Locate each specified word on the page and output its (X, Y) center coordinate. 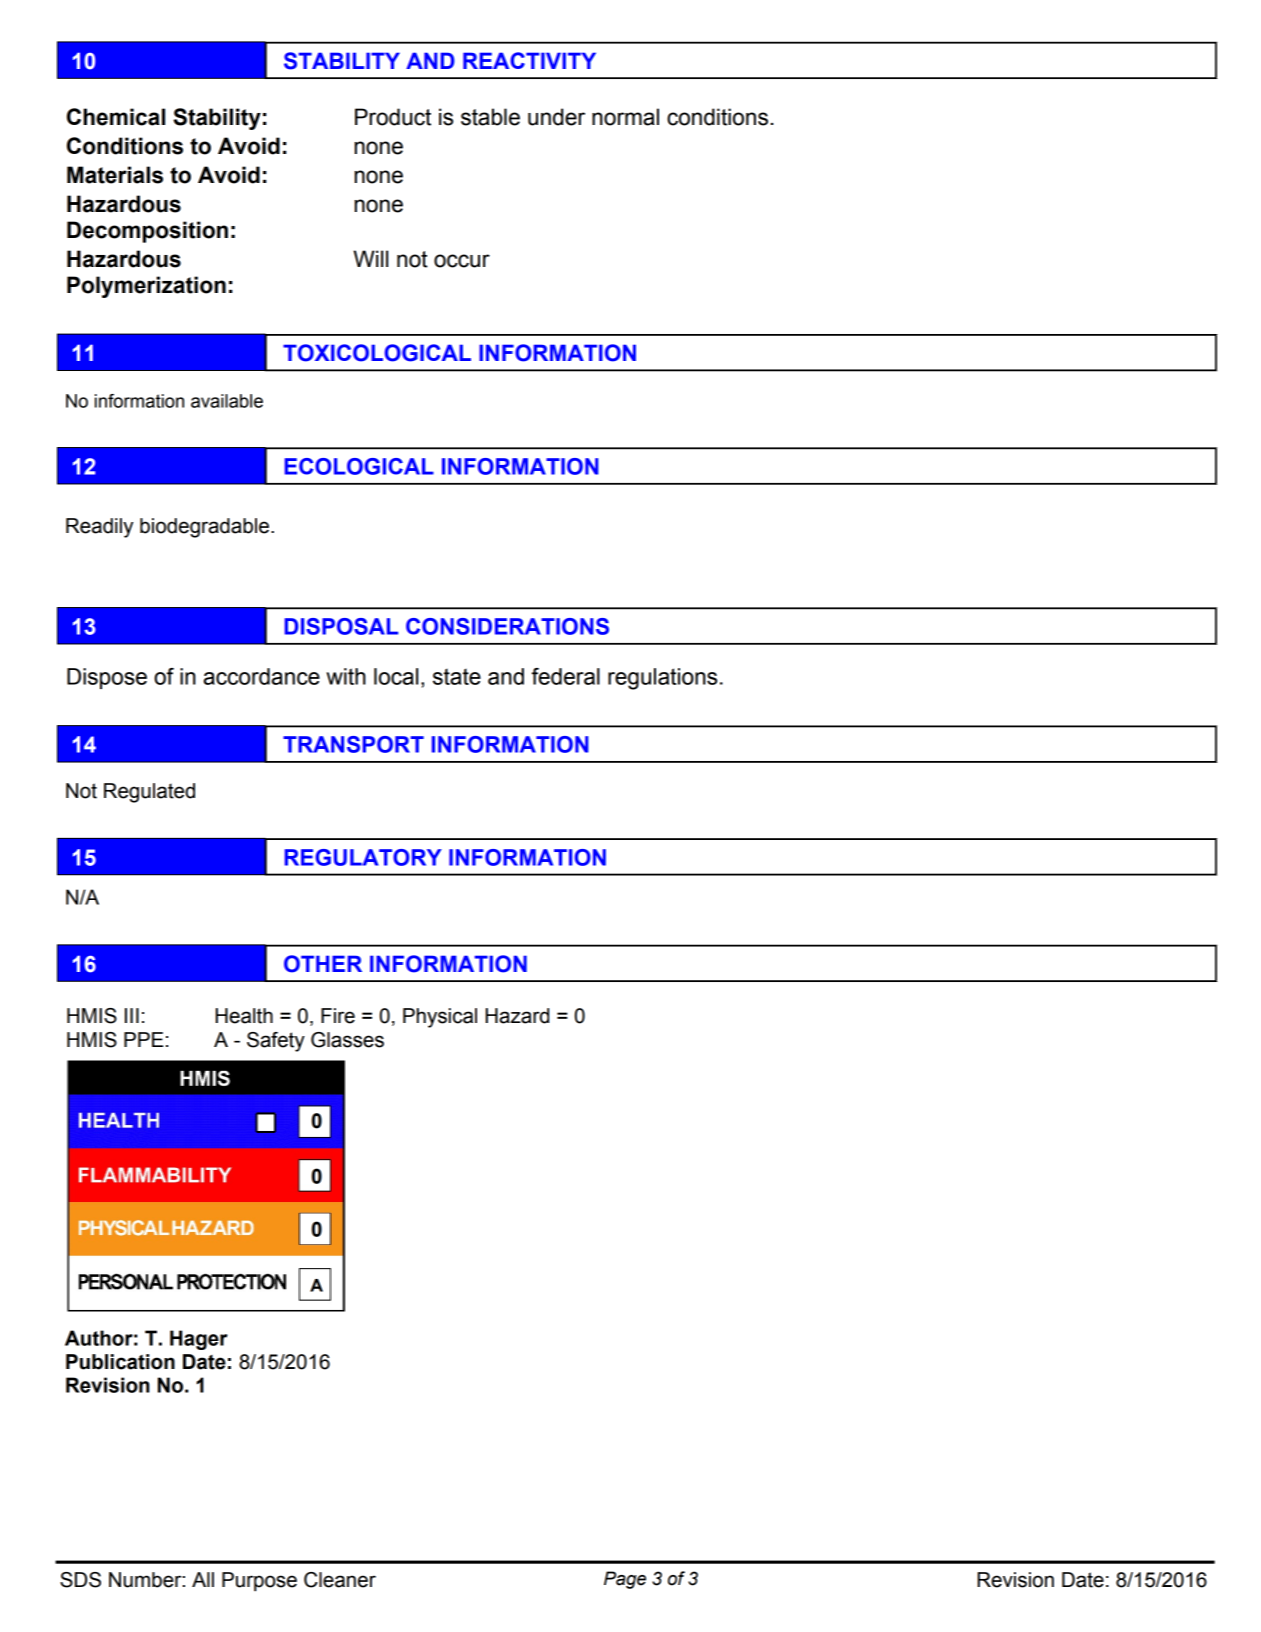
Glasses (347, 1040)
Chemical (116, 117)
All (203, 1579)
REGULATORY (363, 857)
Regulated (149, 793)
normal (625, 117)
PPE (143, 1039)
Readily (99, 528)
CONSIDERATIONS (507, 626)
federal (566, 676)
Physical (440, 1018)
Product (393, 117)
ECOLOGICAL (359, 466)
